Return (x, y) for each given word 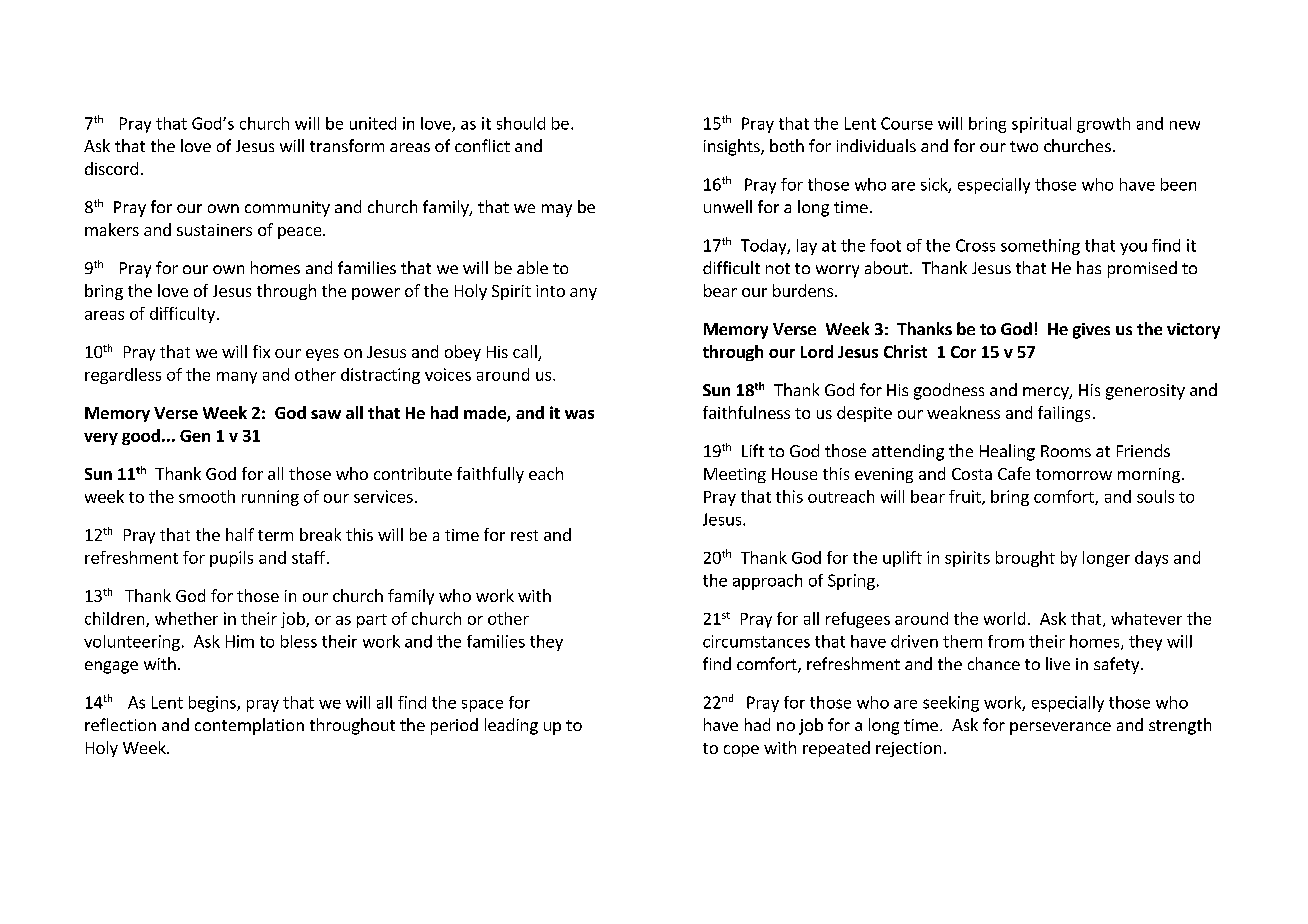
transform (347, 145)
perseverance (1060, 728)
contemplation (249, 726)
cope (741, 751)
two (1024, 146)
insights (733, 147)
